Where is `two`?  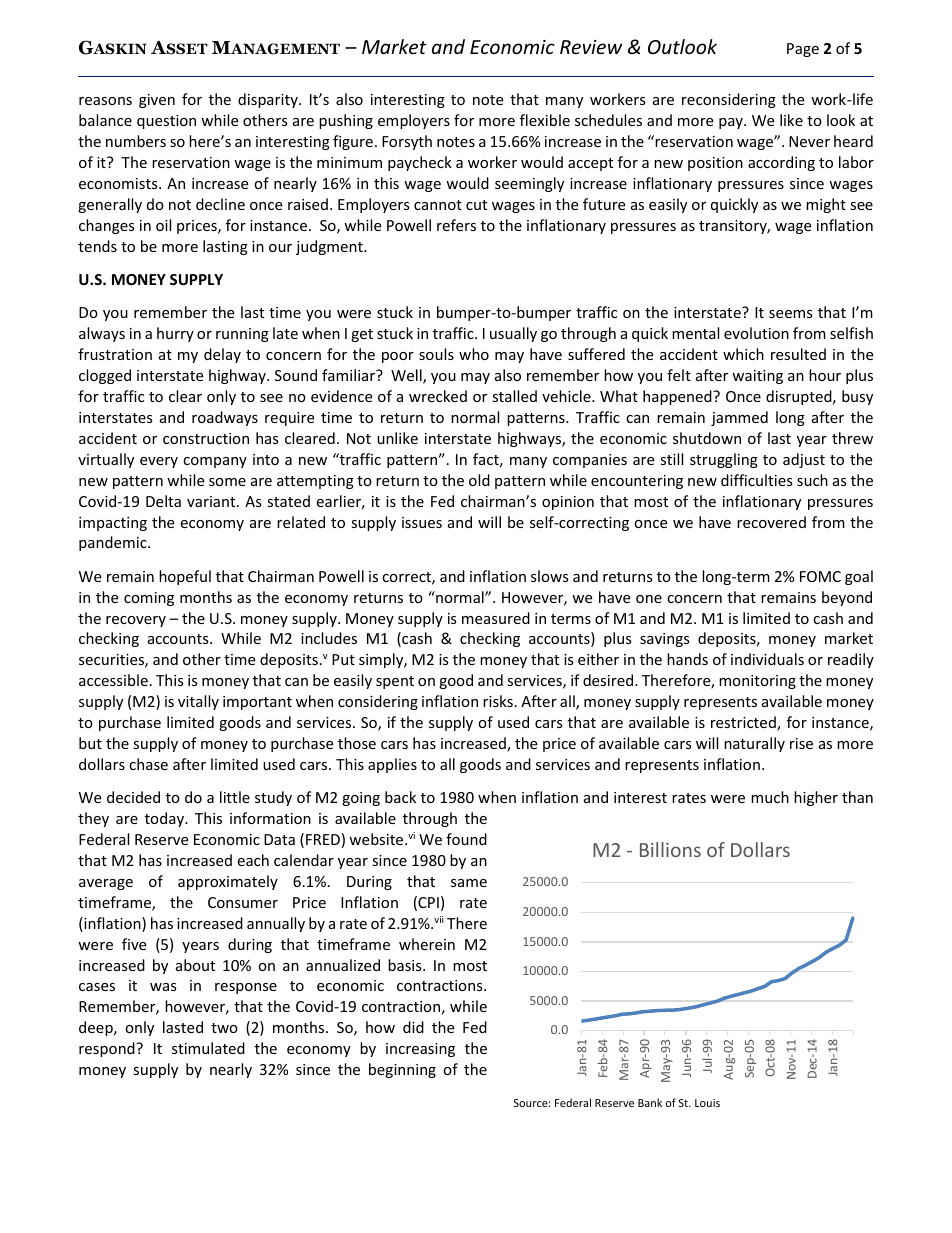
two is located at coordinates (224, 1028).
